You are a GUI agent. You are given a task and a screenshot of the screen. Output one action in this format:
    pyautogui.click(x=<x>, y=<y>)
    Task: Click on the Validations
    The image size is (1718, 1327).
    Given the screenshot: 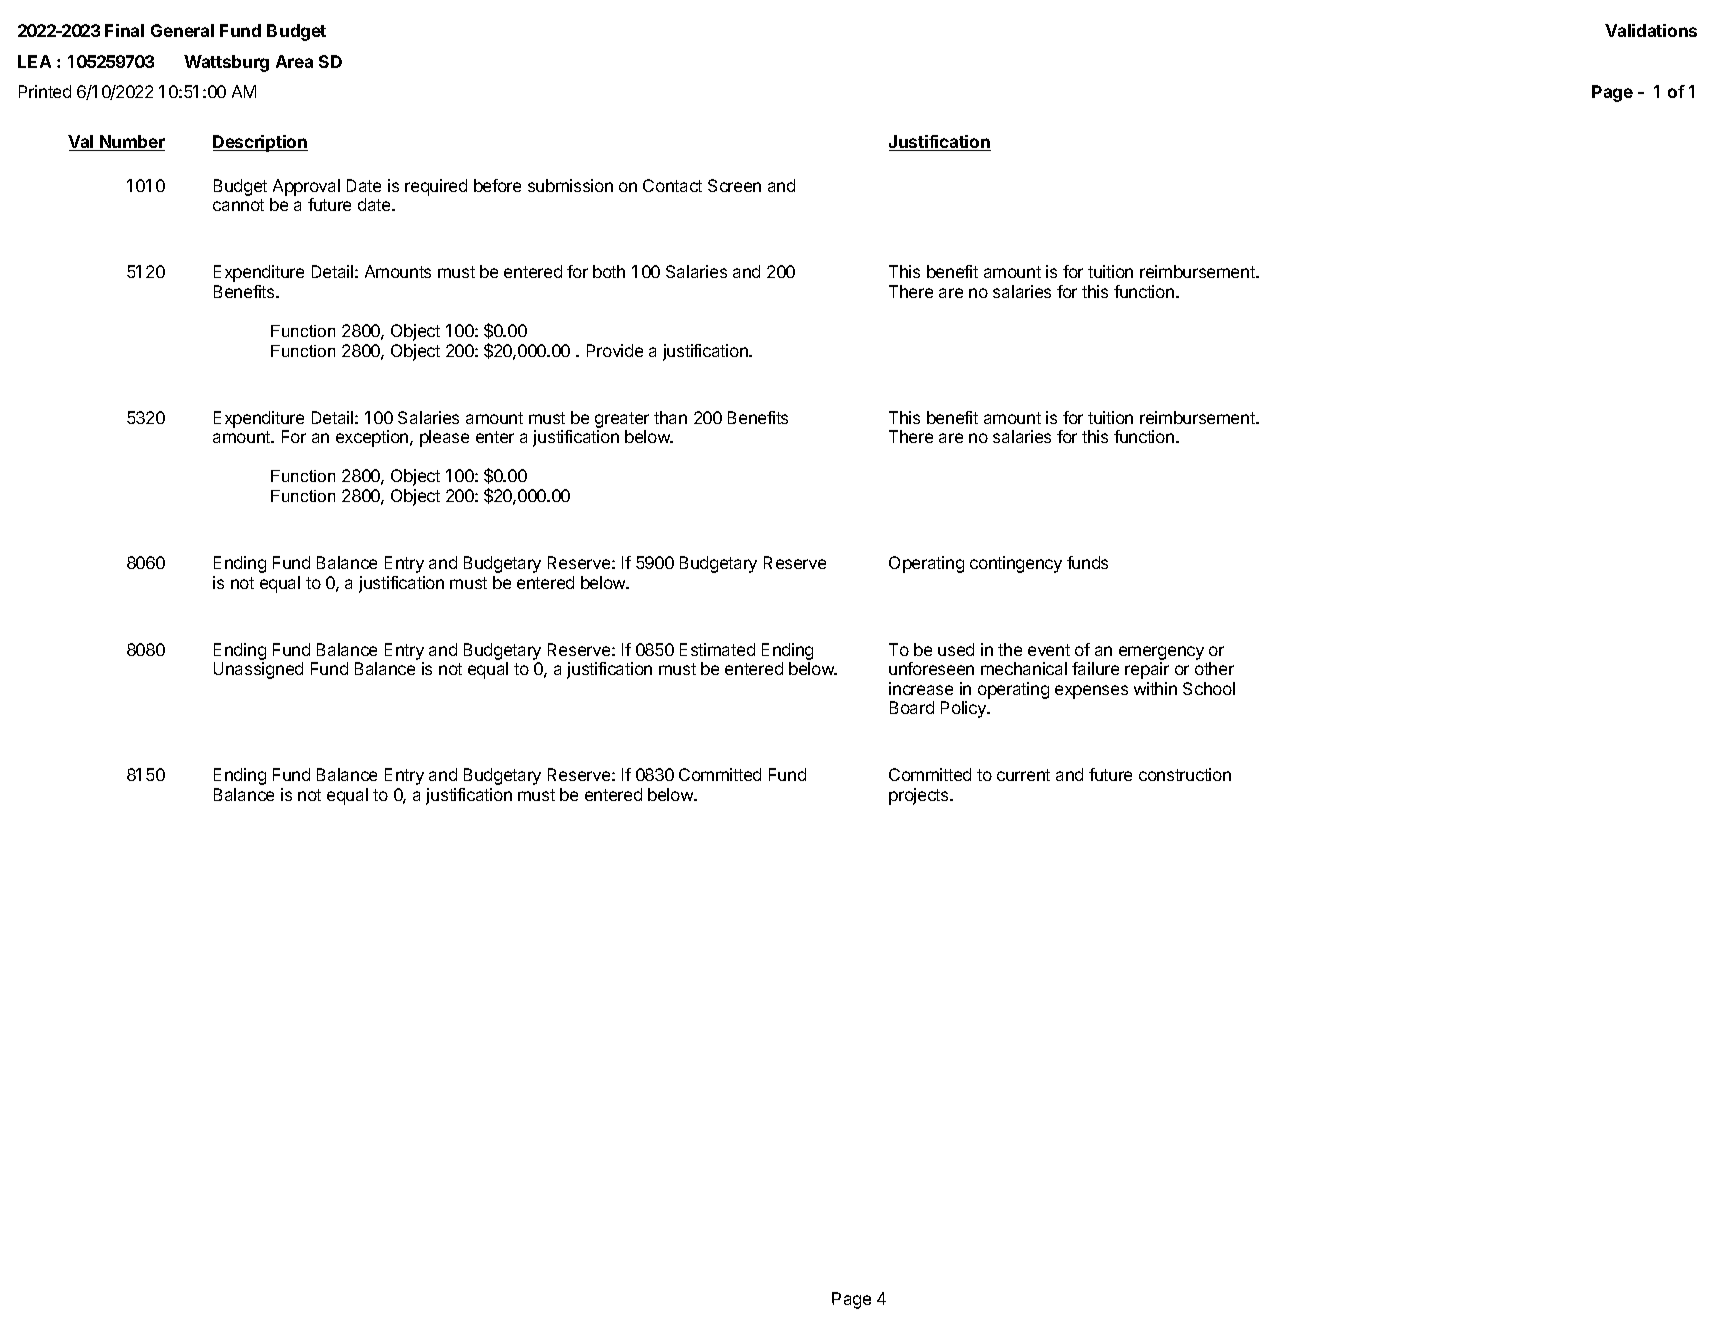 What is the action you would take?
    pyautogui.click(x=1651, y=30)
